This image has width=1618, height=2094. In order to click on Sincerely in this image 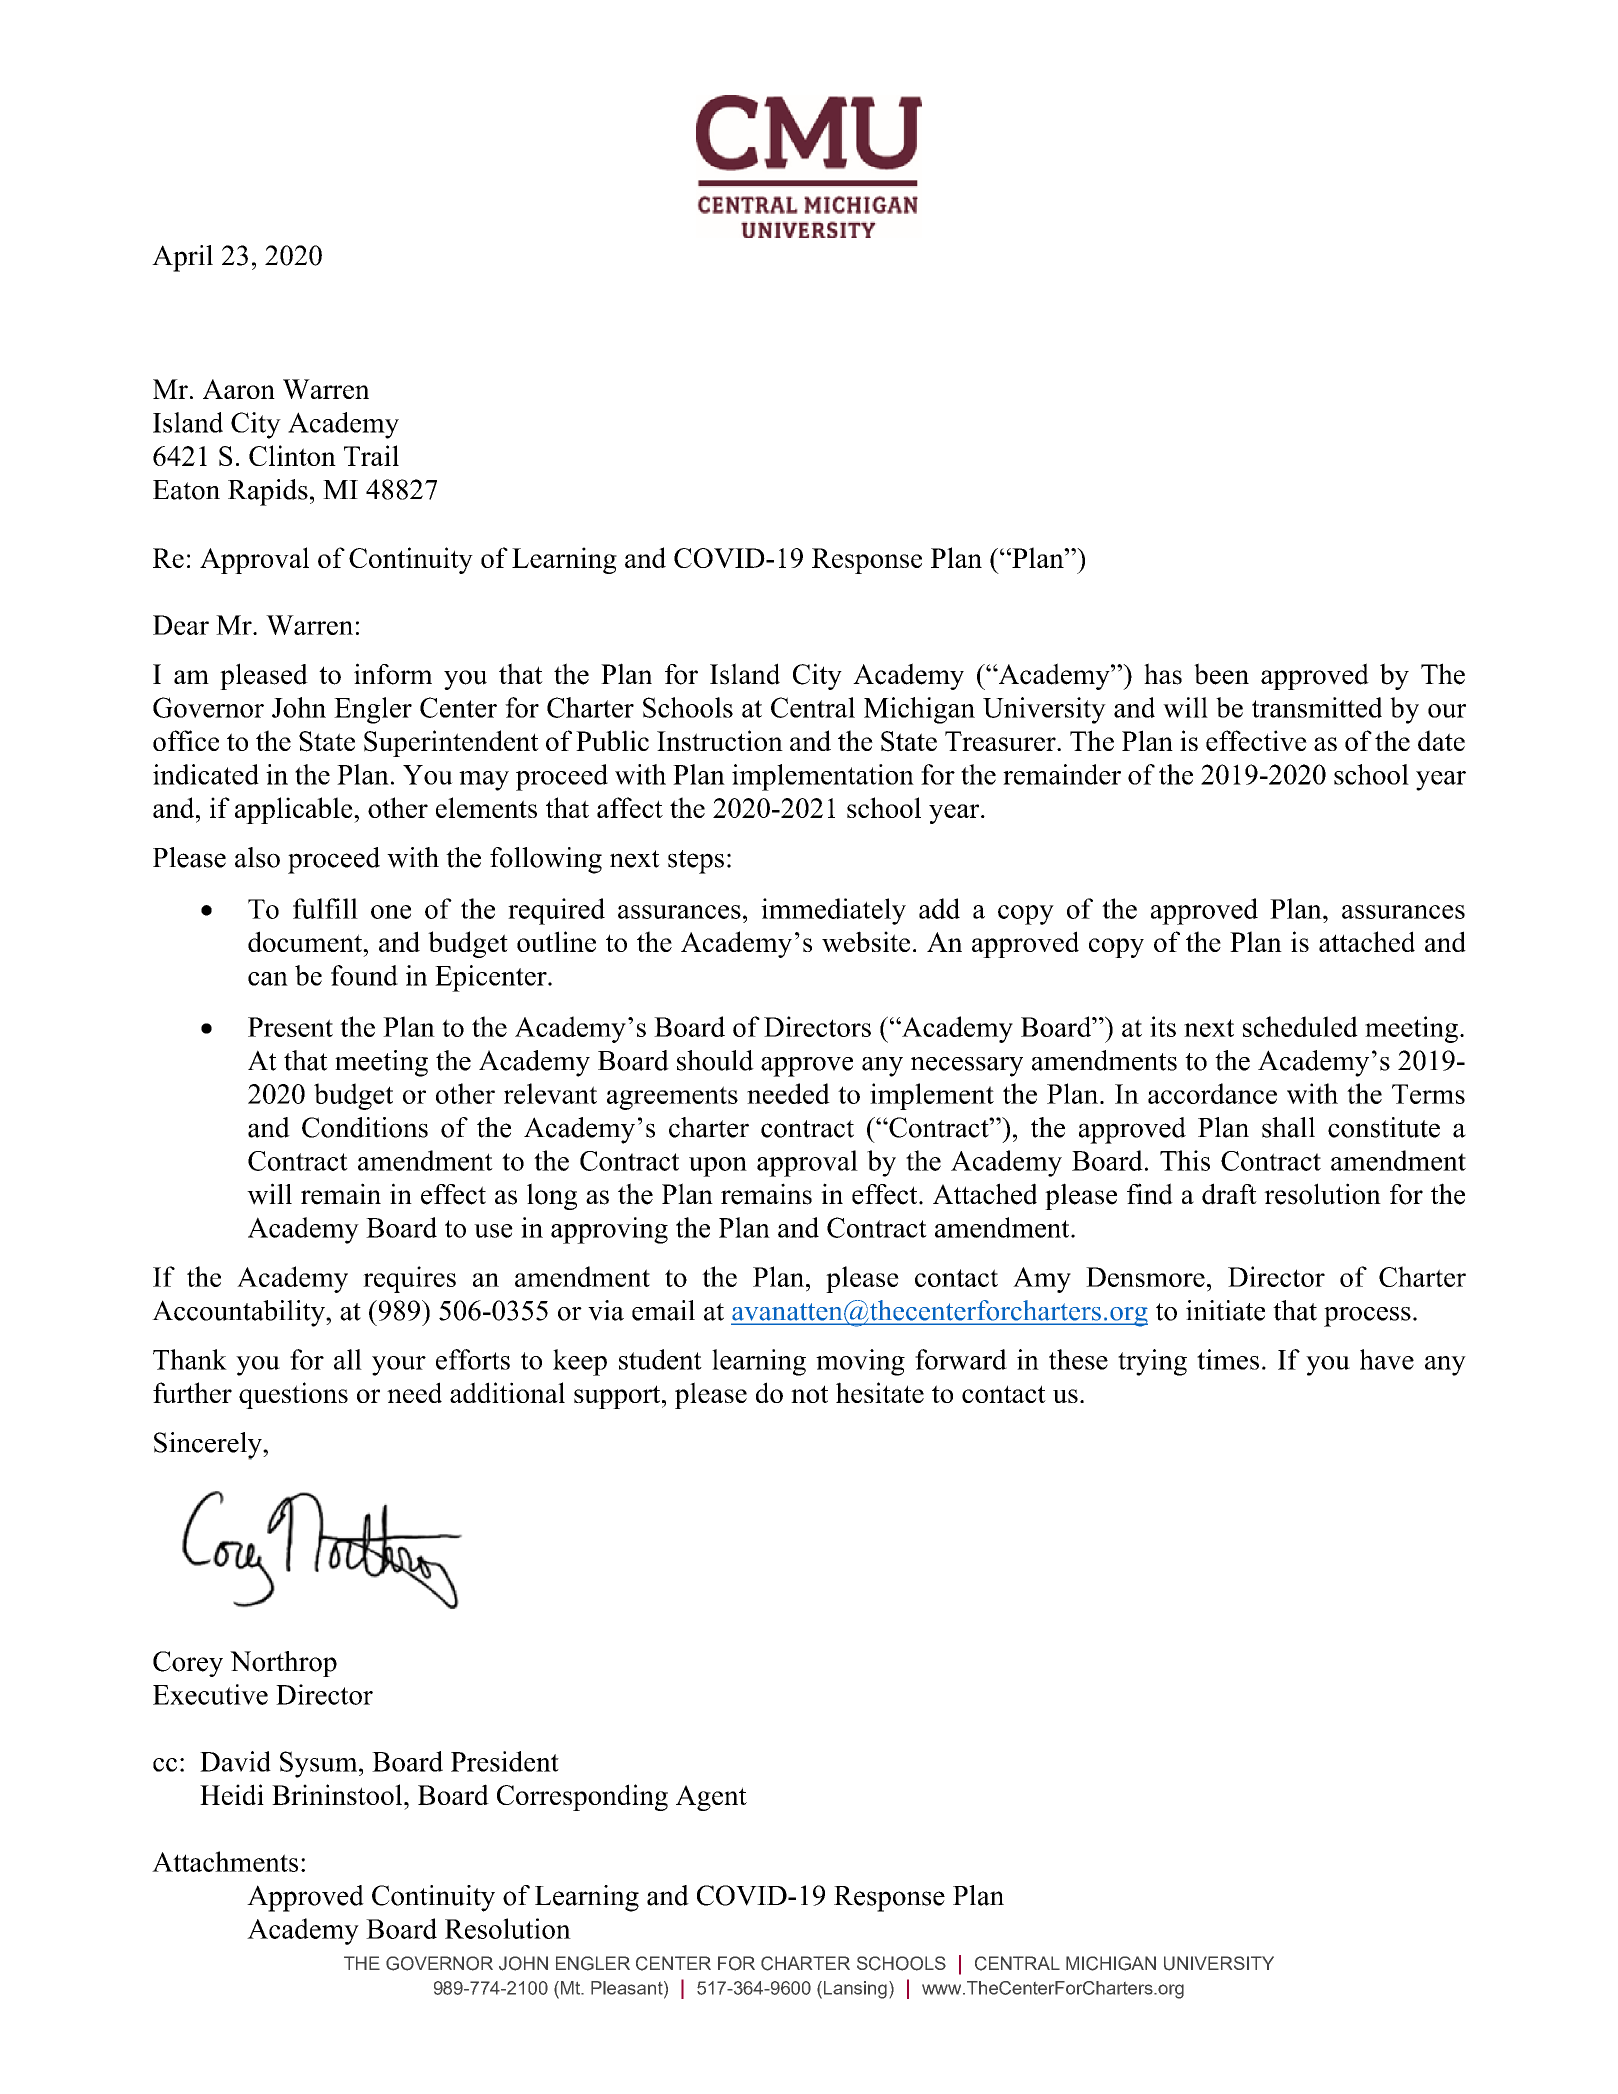, I will do `click(209, 1446)`.
